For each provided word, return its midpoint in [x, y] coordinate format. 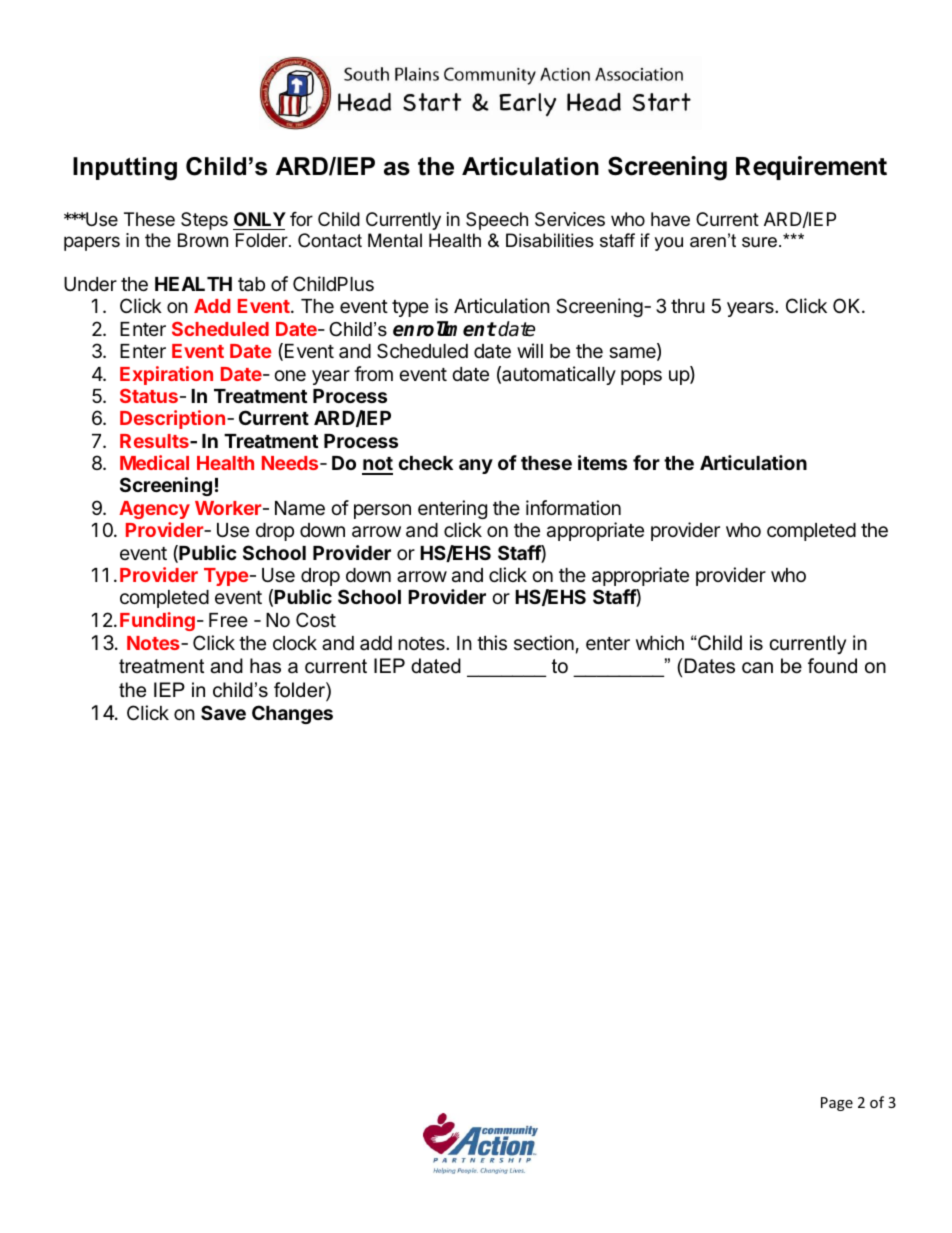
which [660, 642]
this [492, 642]
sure [759, 242]
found [832, 666]
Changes [292, 714]
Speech [497, 221]
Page [837, 1104]
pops [641, 377]
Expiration [166, 375]
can [757, 668]
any [476, 466]
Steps [204, 221]
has [265, 666]
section [544, 642]
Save [223, 712]
